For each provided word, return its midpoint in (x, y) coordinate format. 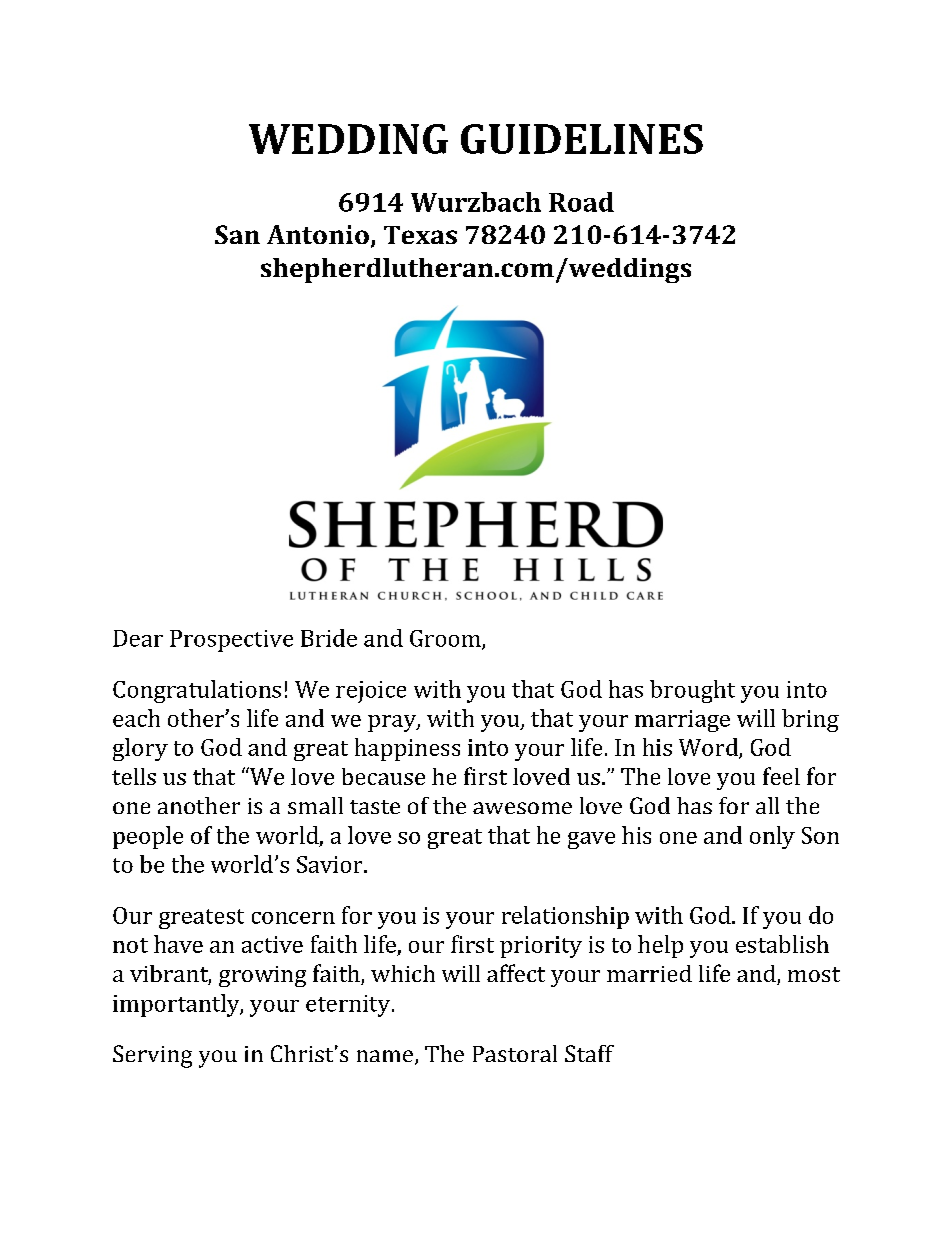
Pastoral (515, 1053)
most (814, 974)
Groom (446, 639)
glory (140, 749)
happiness (407, 749)
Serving (152, 1056)
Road (581, 202)
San (237, 234)
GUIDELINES (582, 139)
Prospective (231, 641)
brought (692, 691)
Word (709, 748)
